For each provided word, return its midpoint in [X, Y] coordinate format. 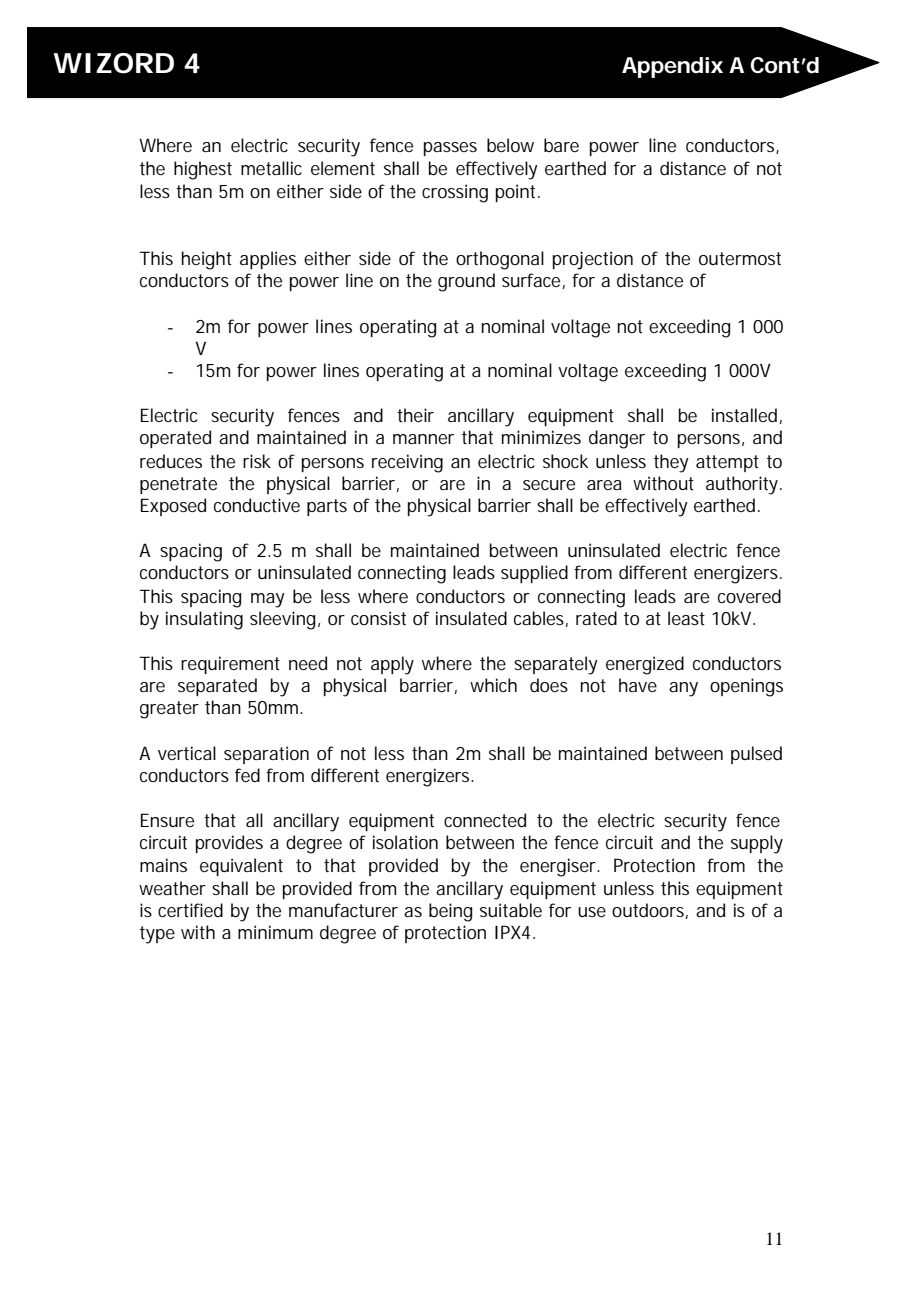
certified [190, 910]
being [450, 912]
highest [203, 170]
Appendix [672, 67]
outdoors [650, 911]
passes [450, 149]
